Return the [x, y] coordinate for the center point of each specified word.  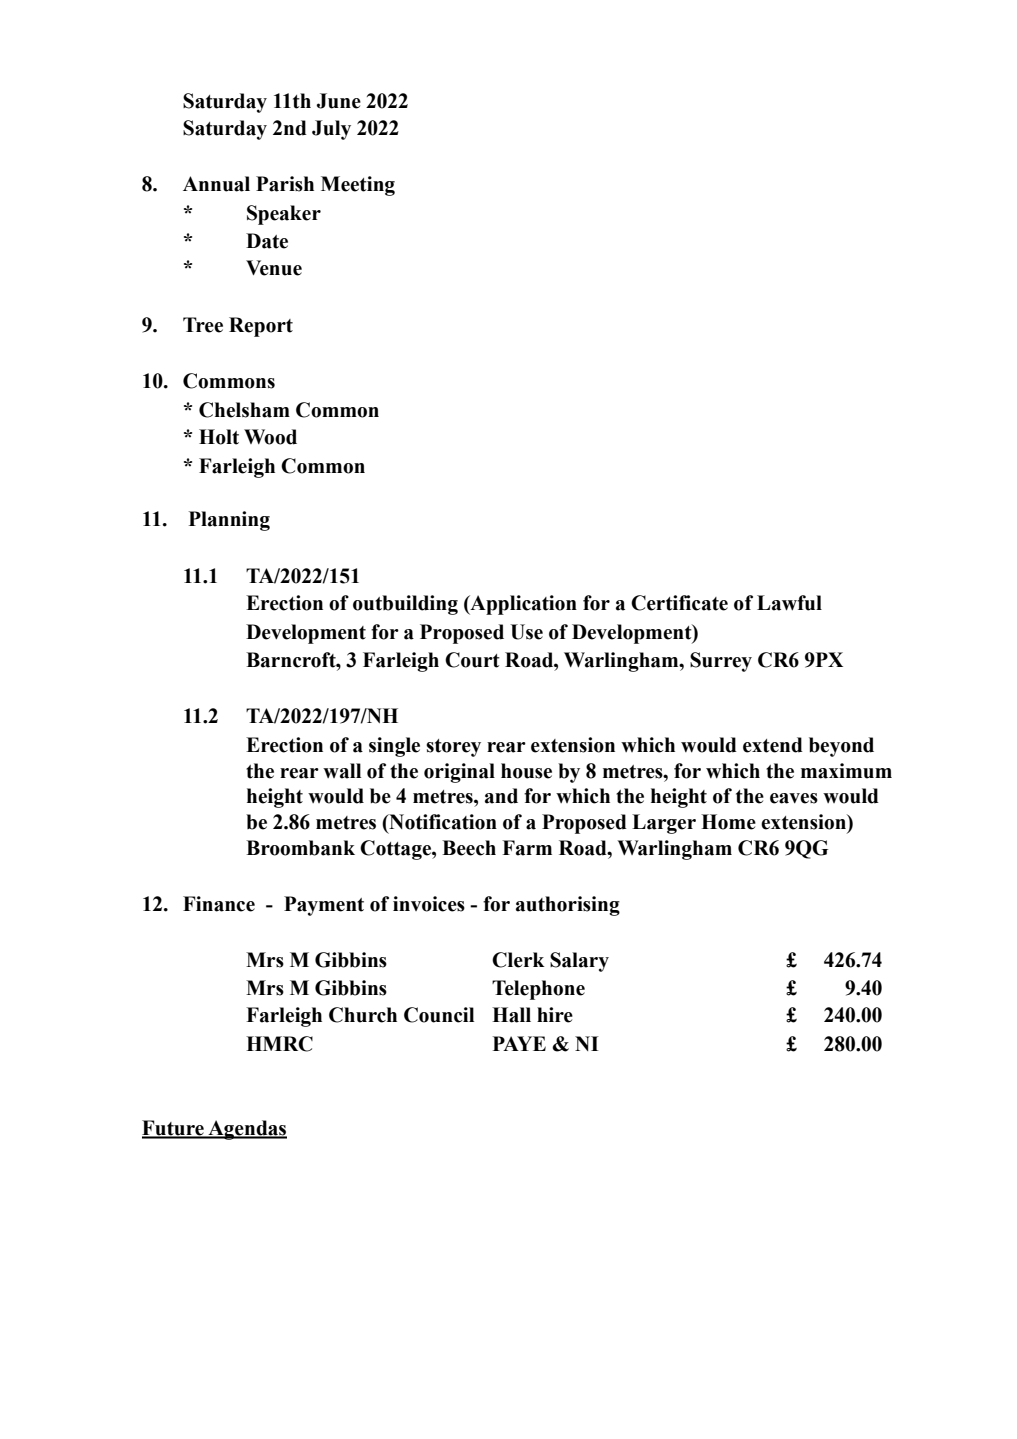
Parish [285, 184]
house [526, 771]
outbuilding [405, 605]
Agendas [246, 1130]
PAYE [519, 1043]
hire [555, 1015]
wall [342, 771]
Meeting [358, 186]
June [339, 101]
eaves [794, 798]
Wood [270, 437]
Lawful [789, 603]
